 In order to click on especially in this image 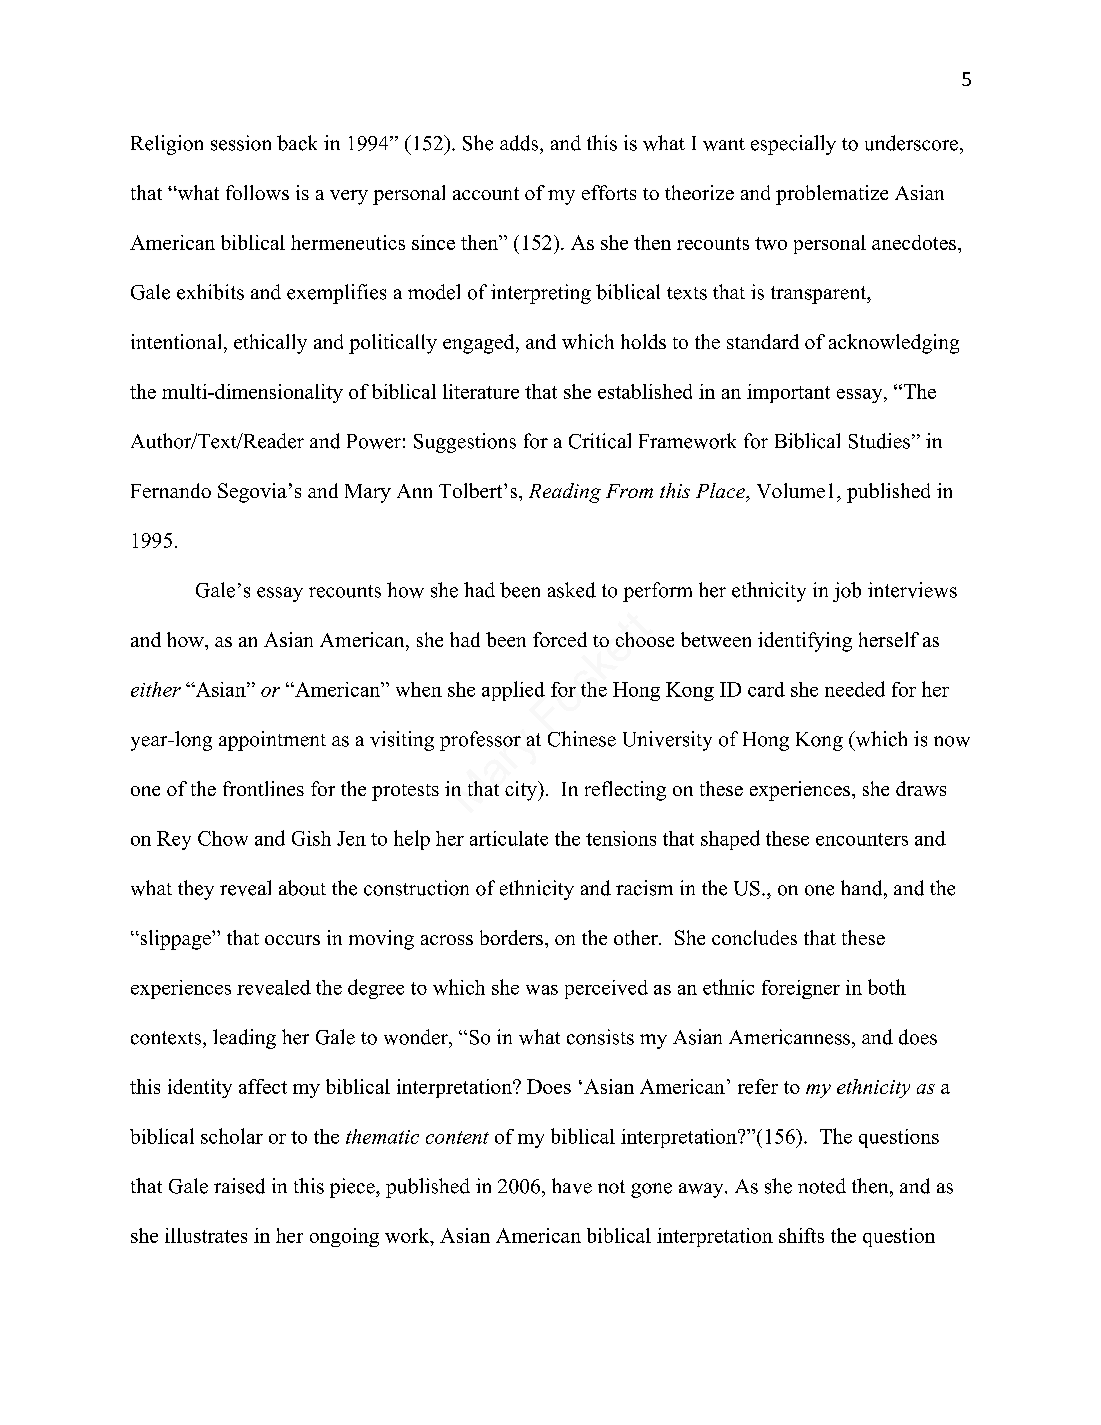, I will do `click(793, 145)`.
